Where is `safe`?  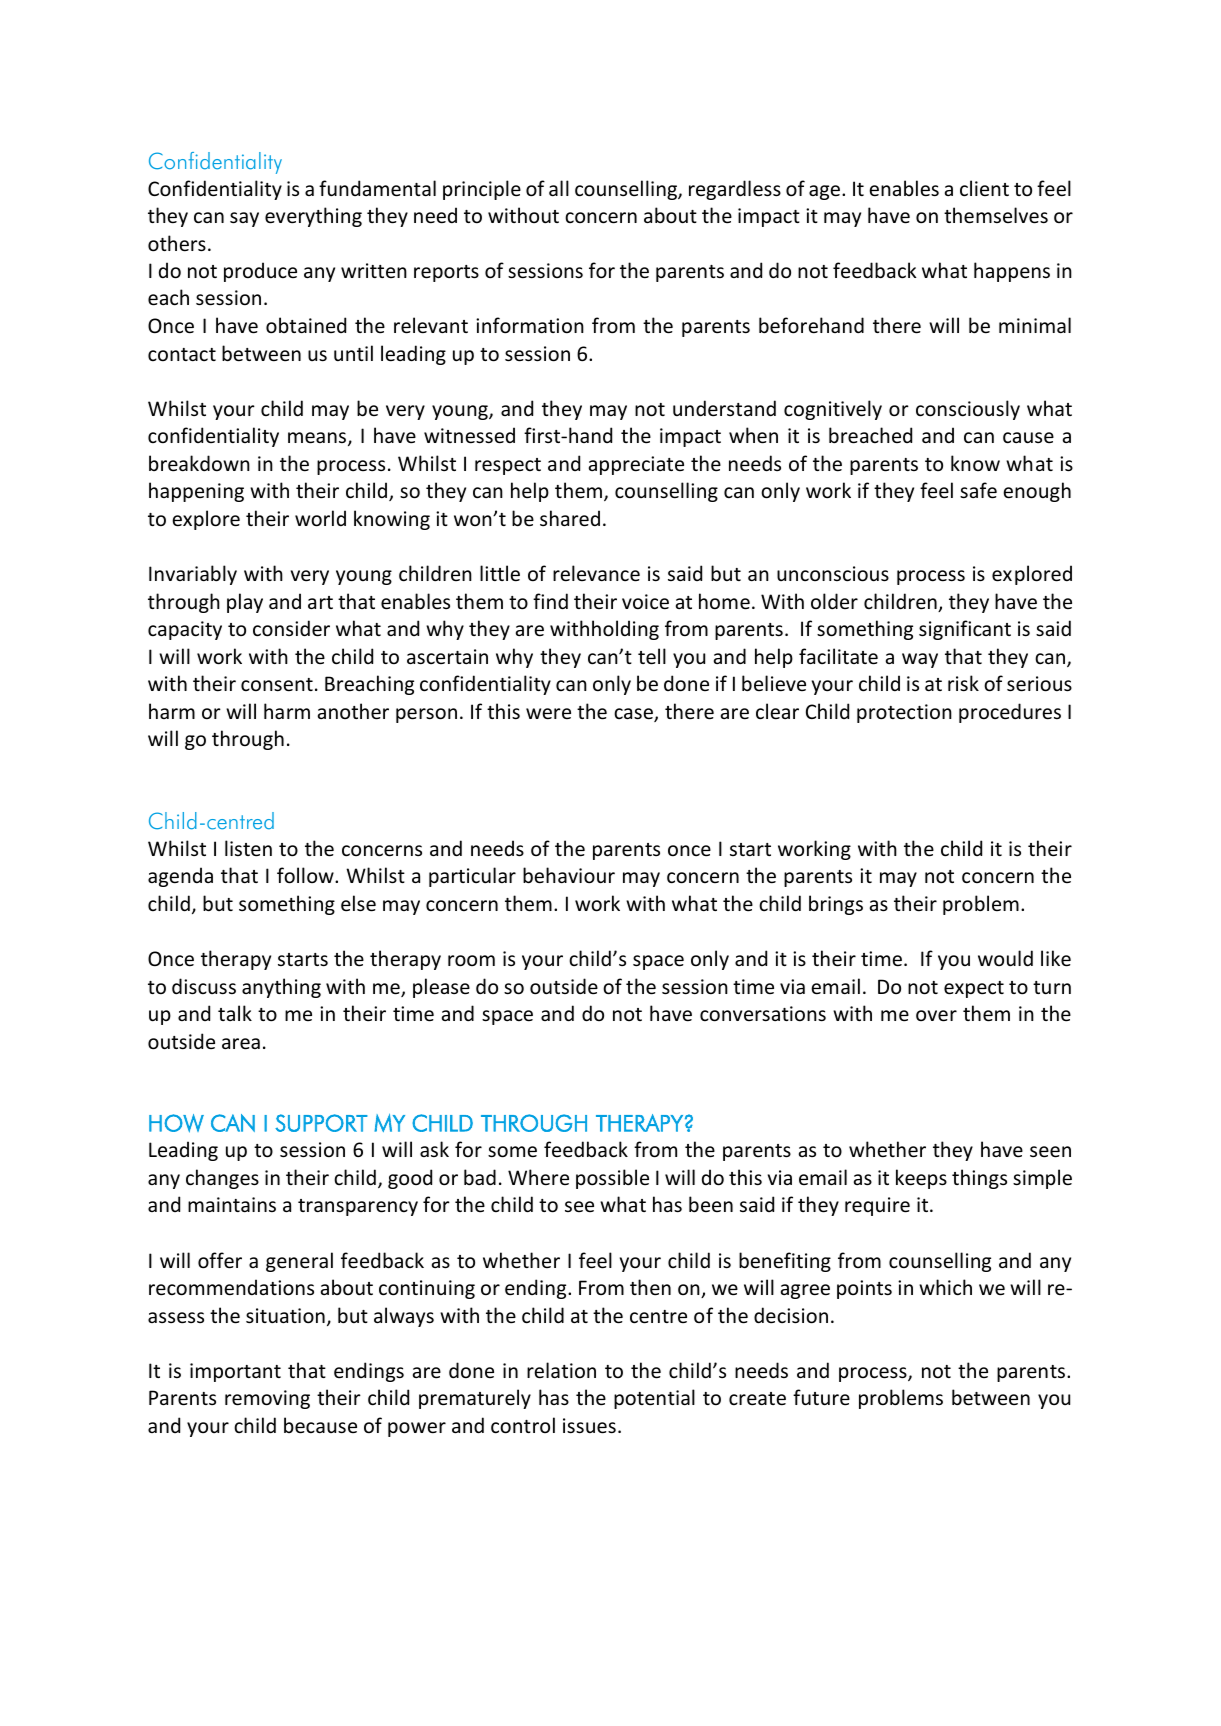
safe is located at coordinates (978, 490).
